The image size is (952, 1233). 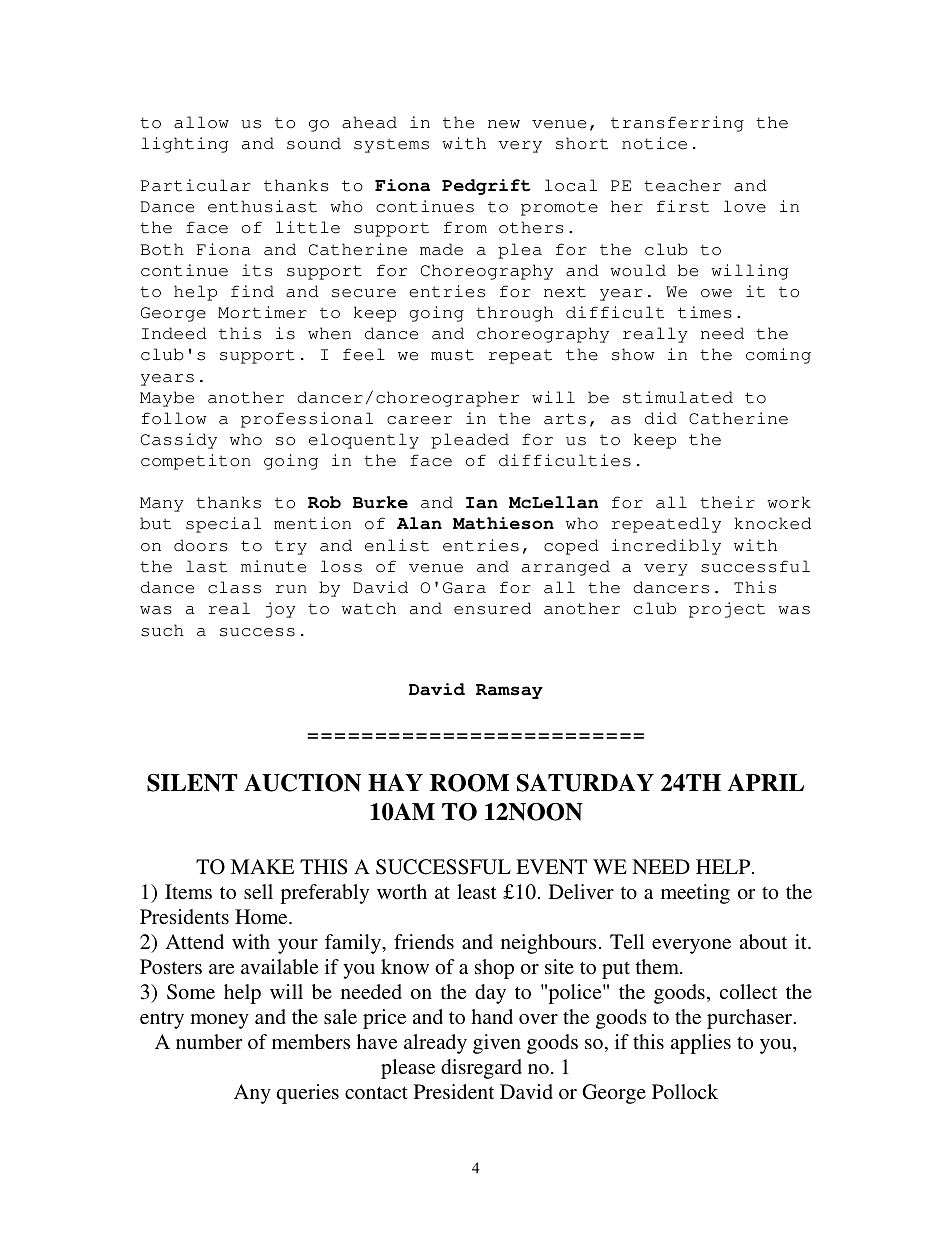 What do you see at coordinates (209, 1041) in the page?
I see `number` at bounding box center [209, 1041].
